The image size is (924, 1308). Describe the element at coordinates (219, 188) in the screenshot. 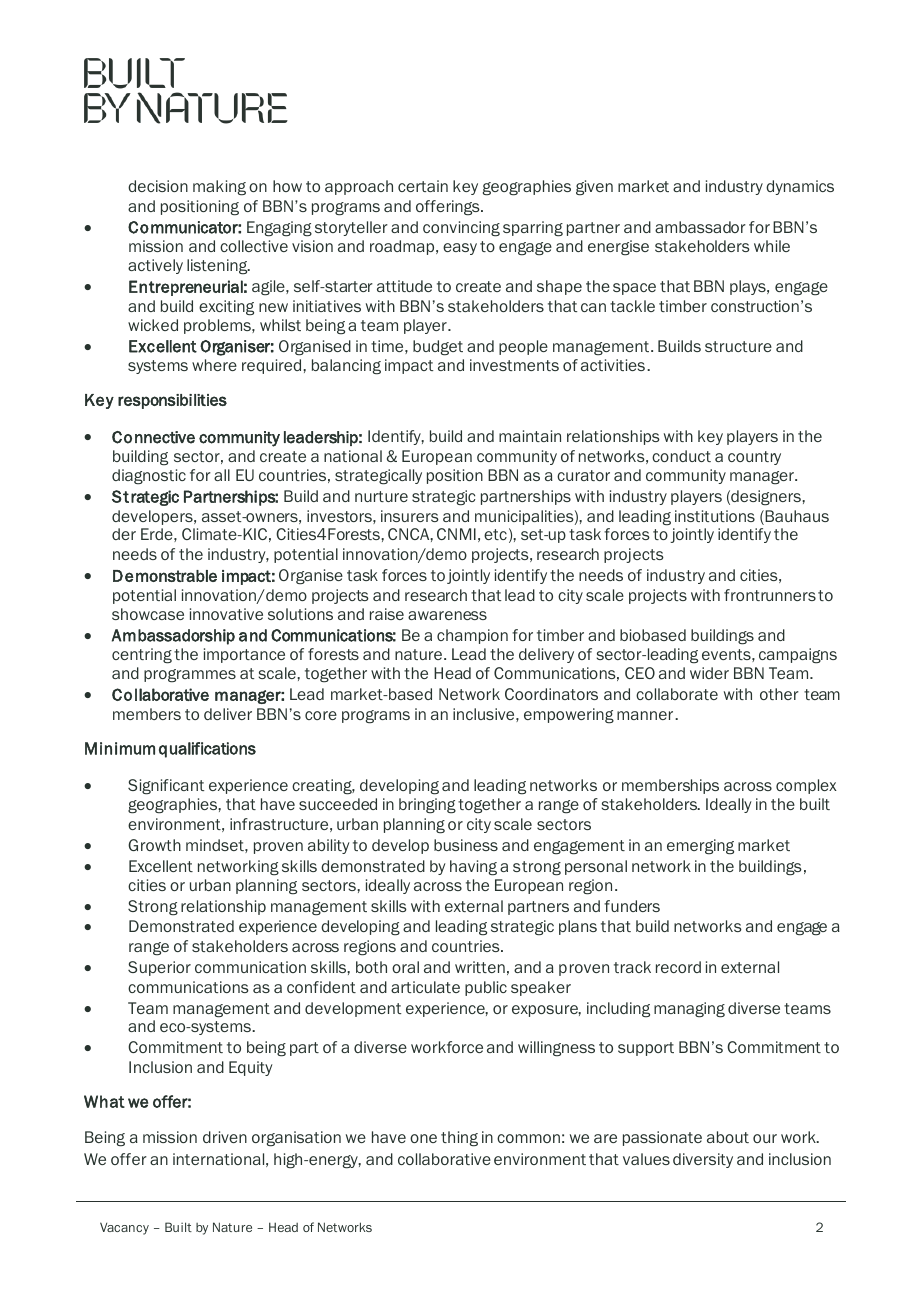

I see `making` at that location.
